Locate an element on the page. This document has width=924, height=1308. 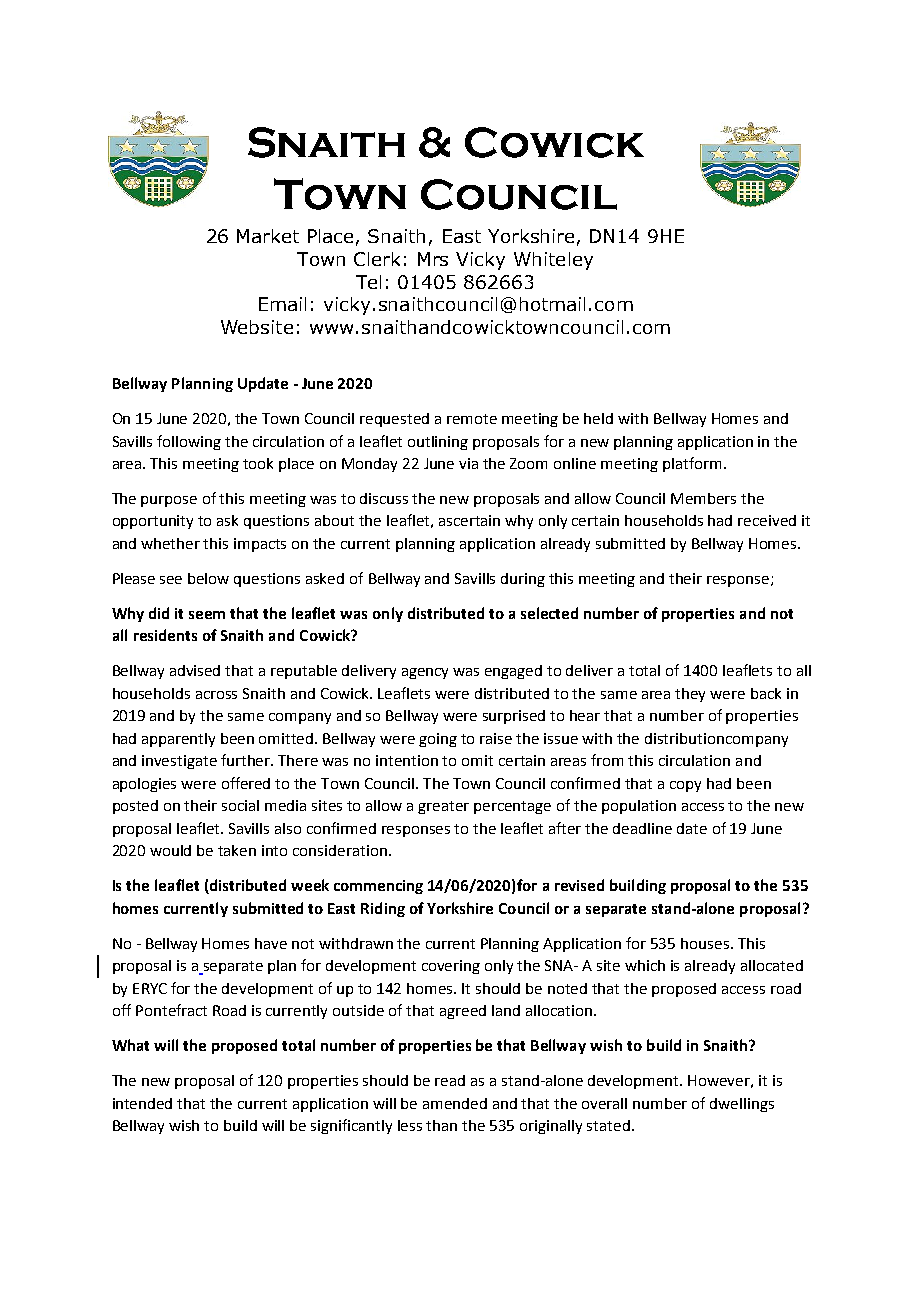
advised is located at coordinates (195, 670).
